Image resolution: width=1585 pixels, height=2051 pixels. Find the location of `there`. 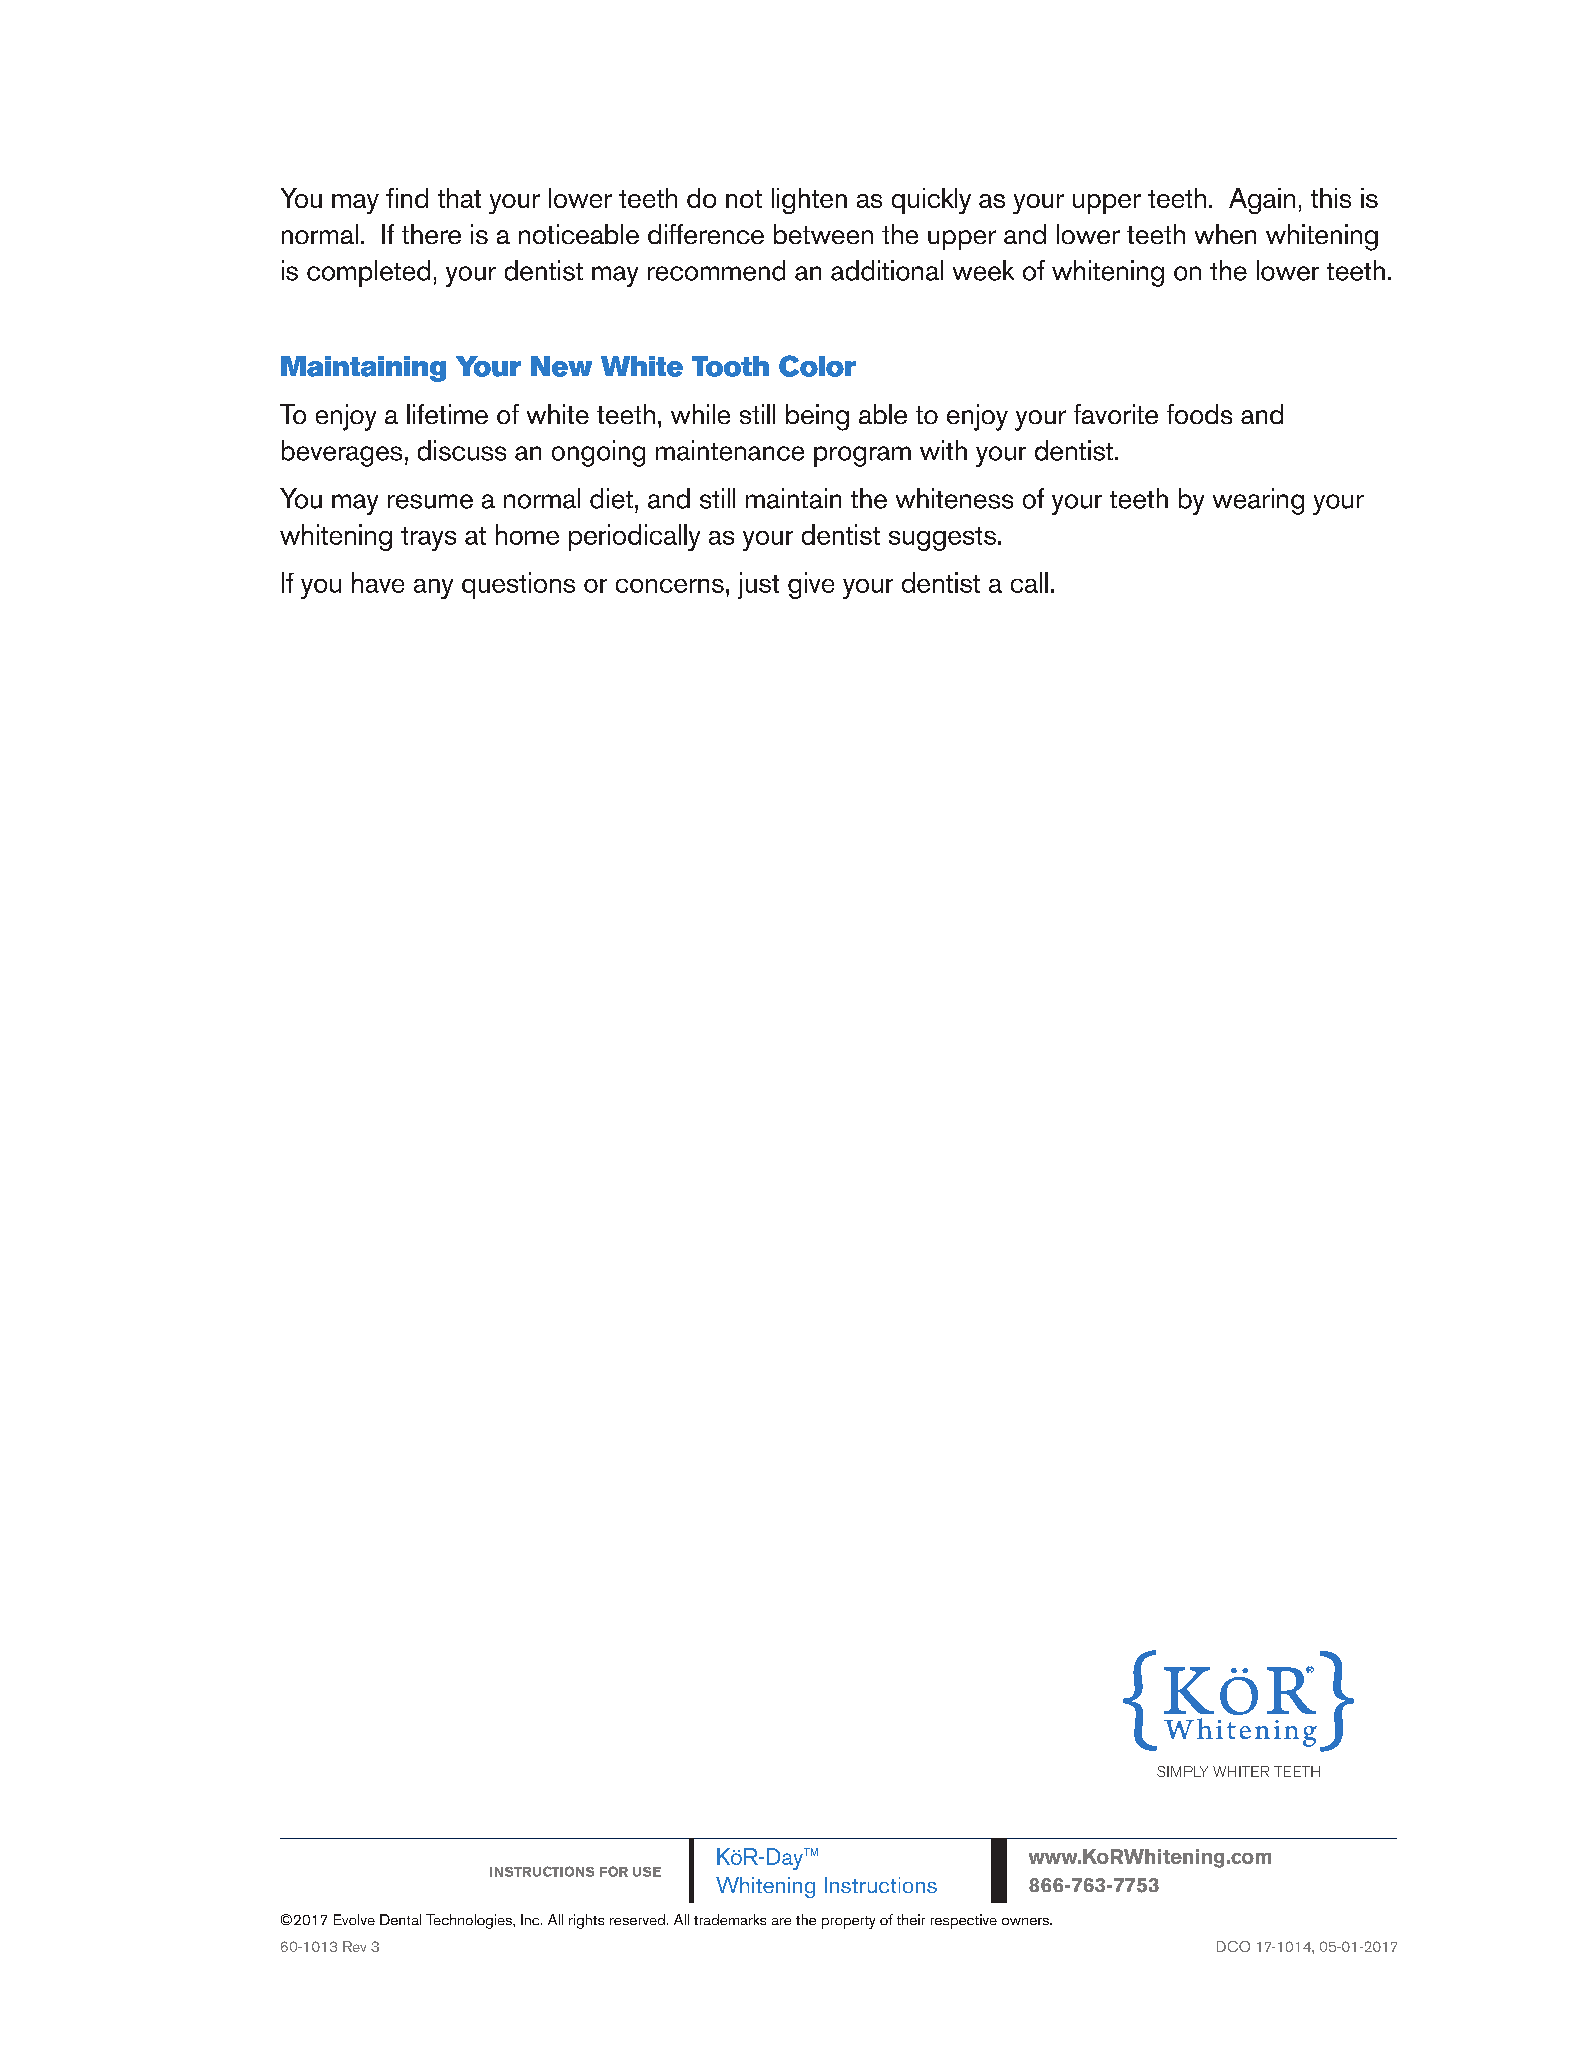

there is located at coordinates (431, 234).
